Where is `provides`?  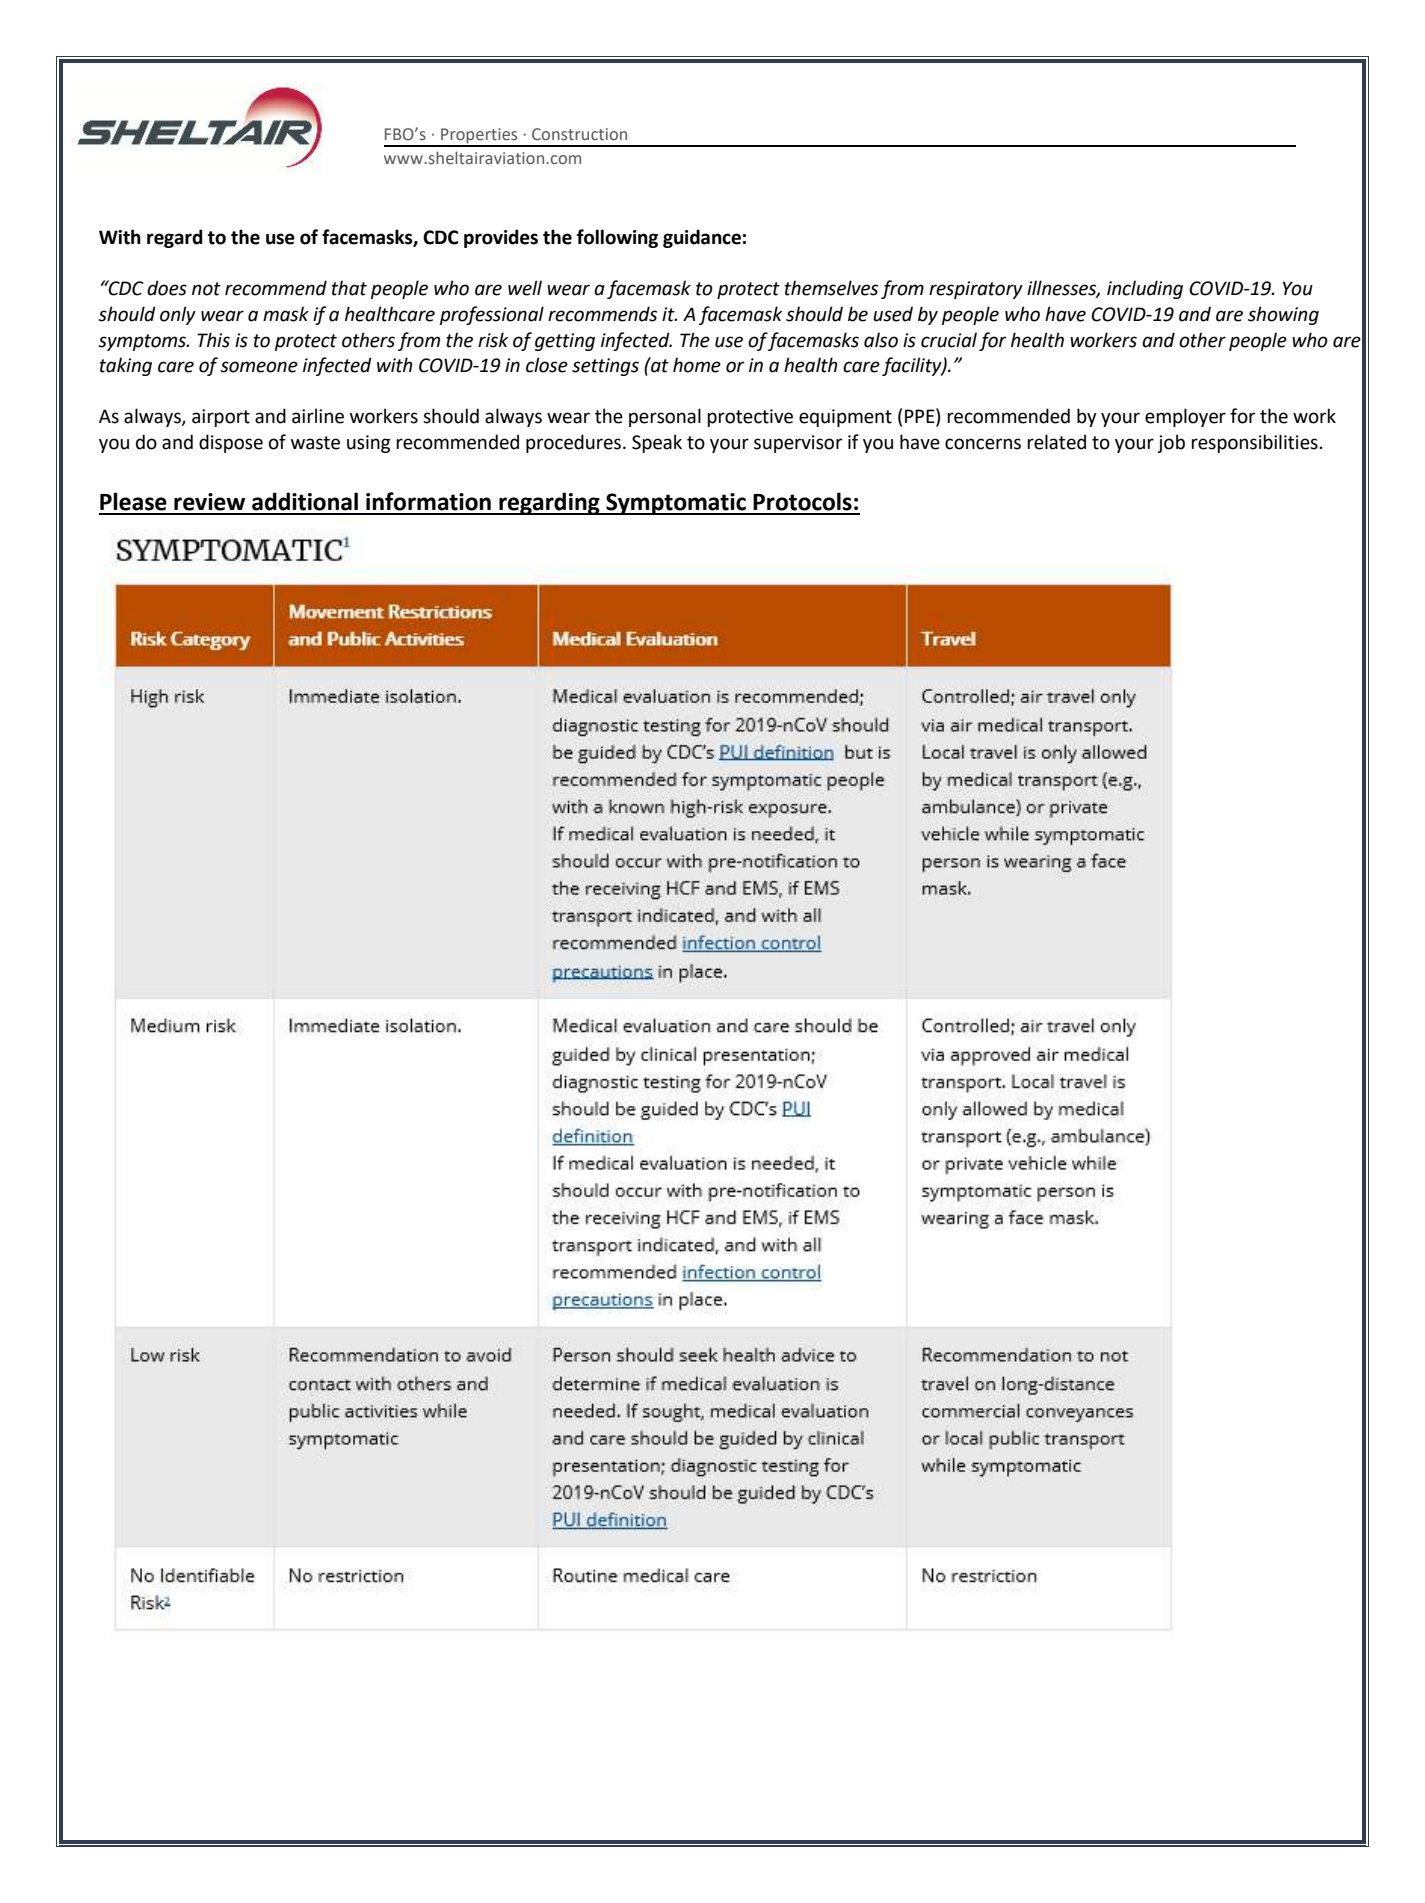 provides is located at coordinates (501, 238).
